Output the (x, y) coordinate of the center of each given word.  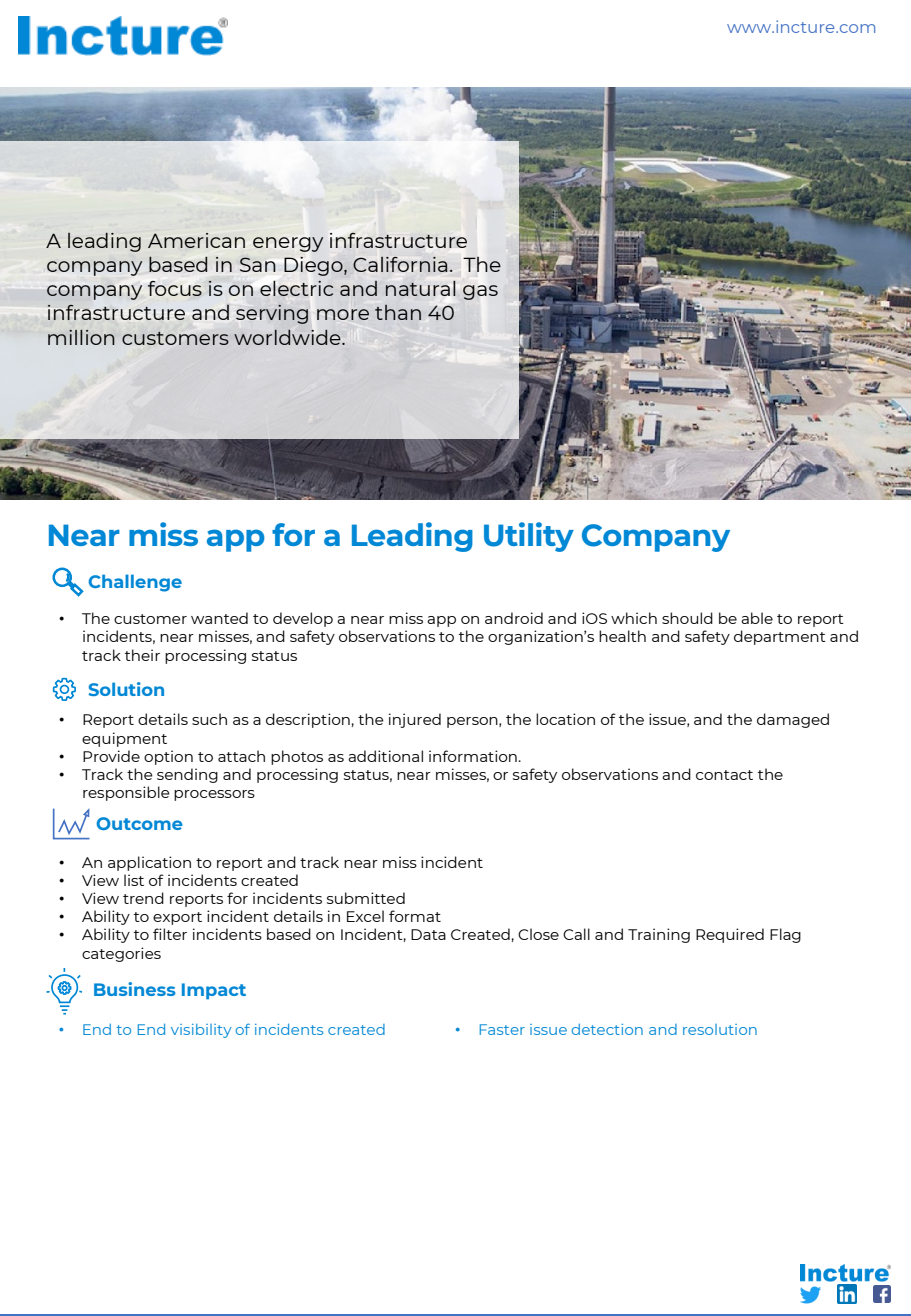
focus (175, 288)
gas (480, 292)
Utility (529, 537)
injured (415, 720)
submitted (366, 898)
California (400, 264)
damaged (793, 720)
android (514, 618)
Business (135, 989)
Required (730, 935)
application (149, 863)
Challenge (135, 583)
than (398, 312)
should (687, 618)
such (209, 719)
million (81, 337)
